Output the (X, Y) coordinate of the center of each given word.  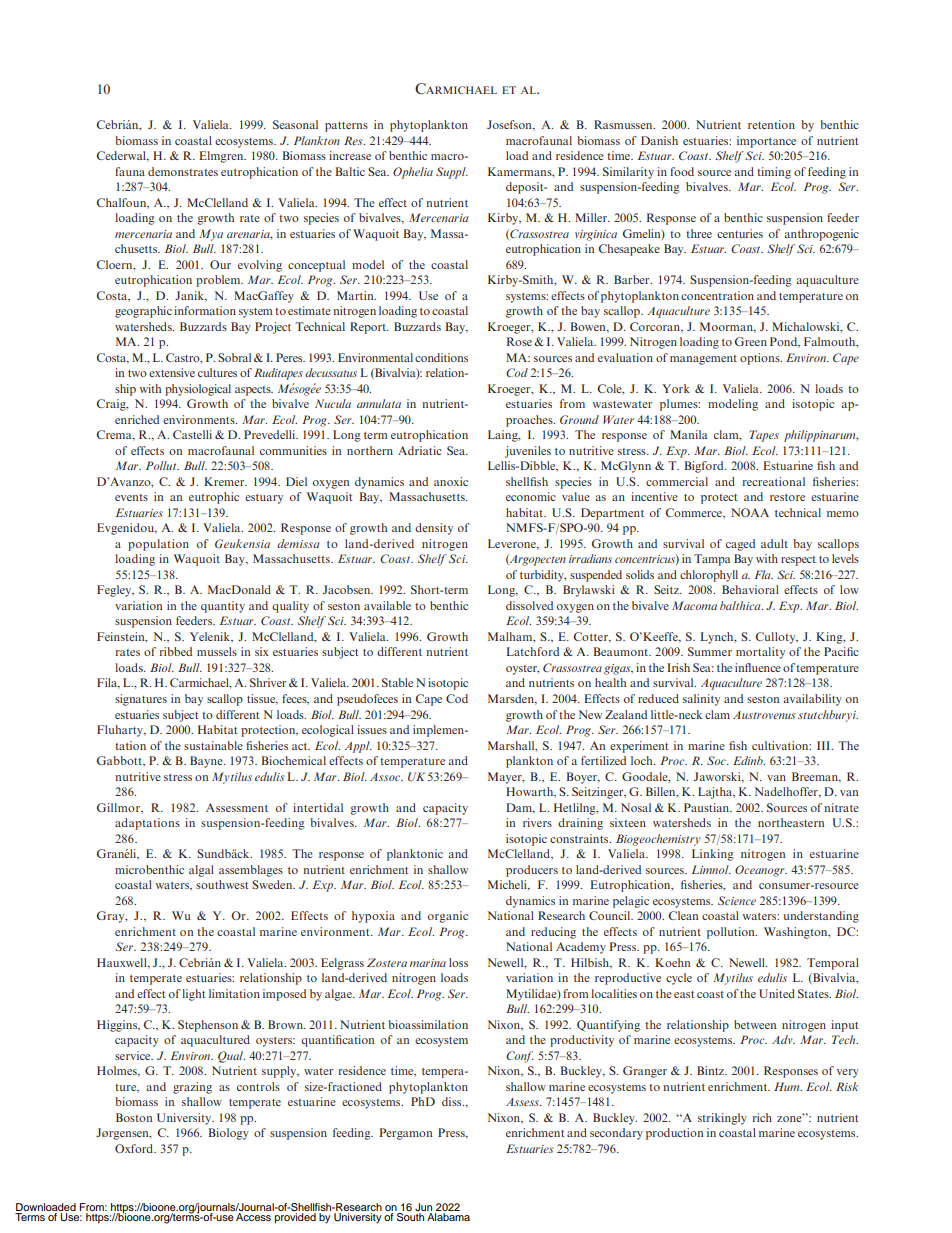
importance (766, 142)
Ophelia (413, 173)
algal (201, 871)
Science (737, 900)
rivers (537, 822)
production (674, 1134)
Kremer (225, 481)
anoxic (451, 481)
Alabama (448, 1217)
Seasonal (295, 124)
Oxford (135, 1148)
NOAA (750, 512)
